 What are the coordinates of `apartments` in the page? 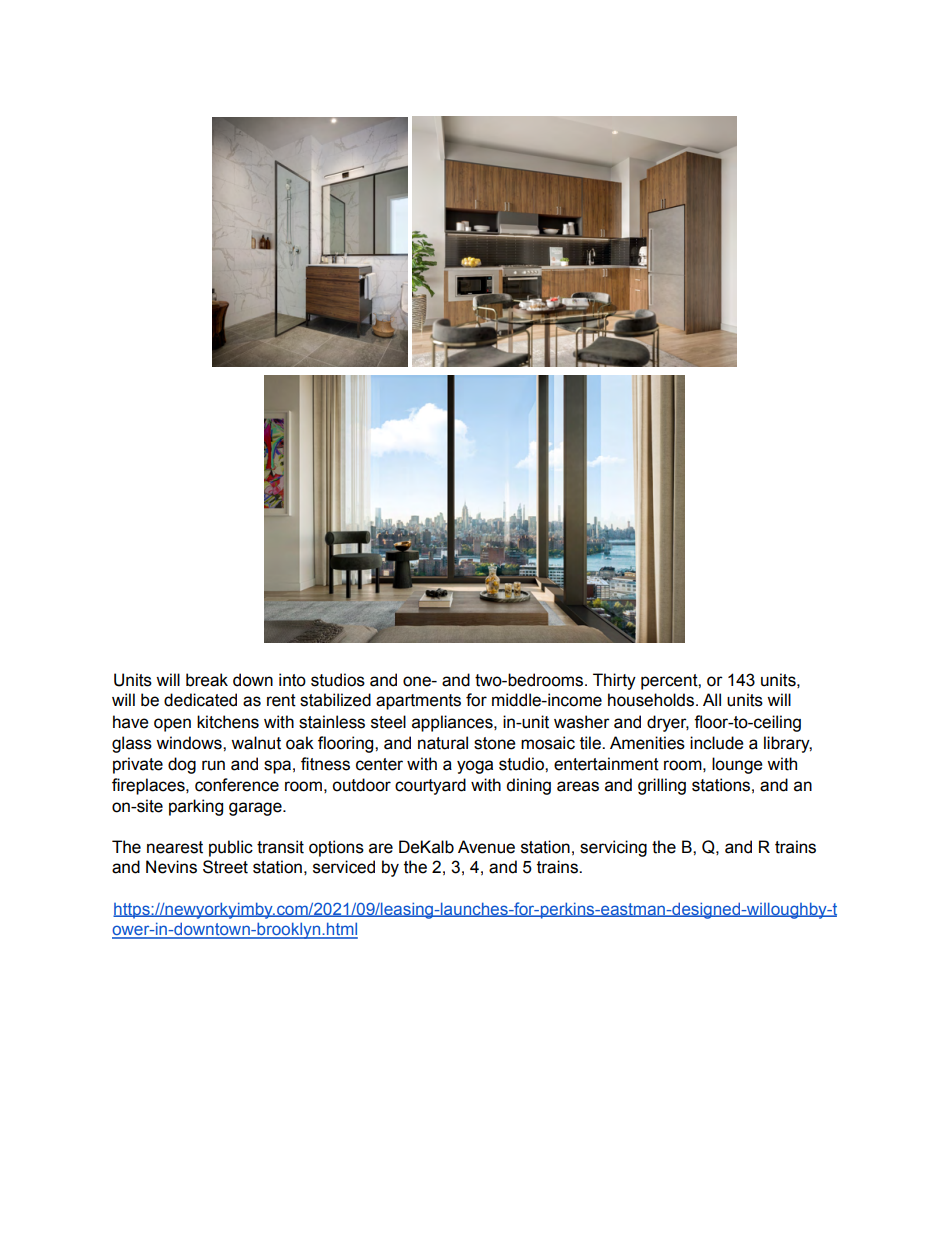 It's located at (418, 702).
